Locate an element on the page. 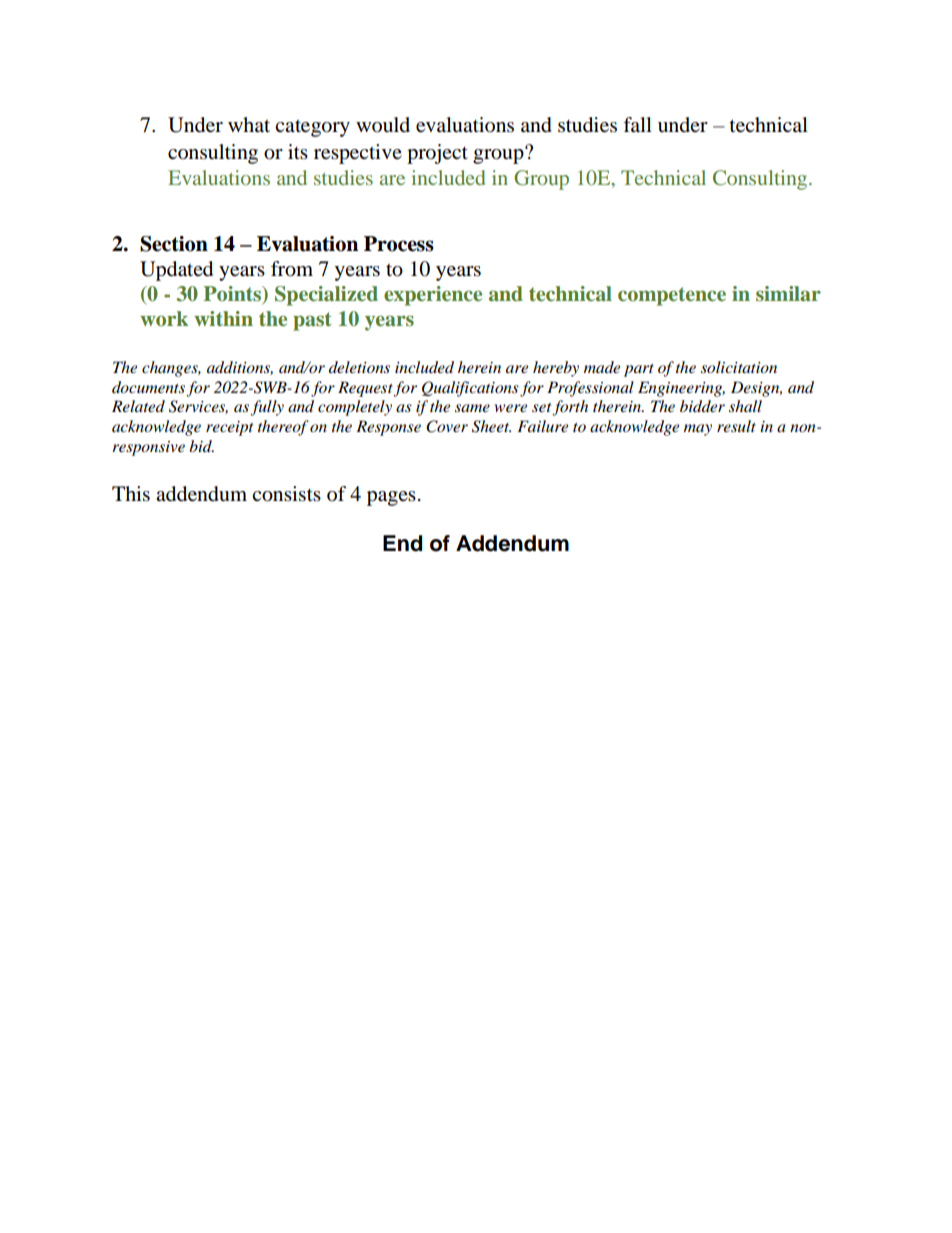  what is located at coordinates (249, 124).
